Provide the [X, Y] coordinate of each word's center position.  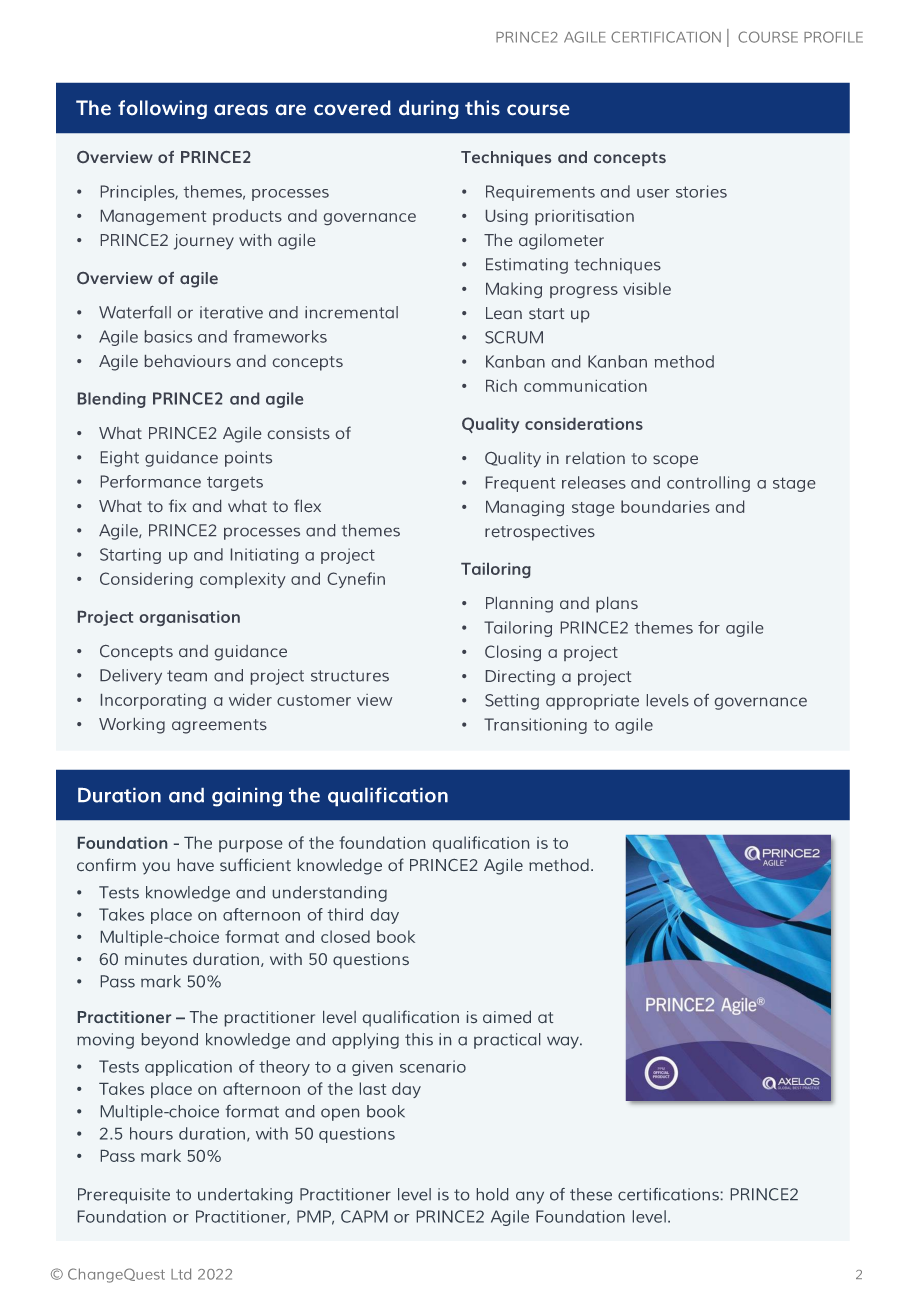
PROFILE [833, 37]
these [591, 1194]
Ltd [181, 1274]
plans [617, 605]
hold [492, 1194]
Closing [513, 653]
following [162, 109]
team [187, 676]
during [429, 109]
